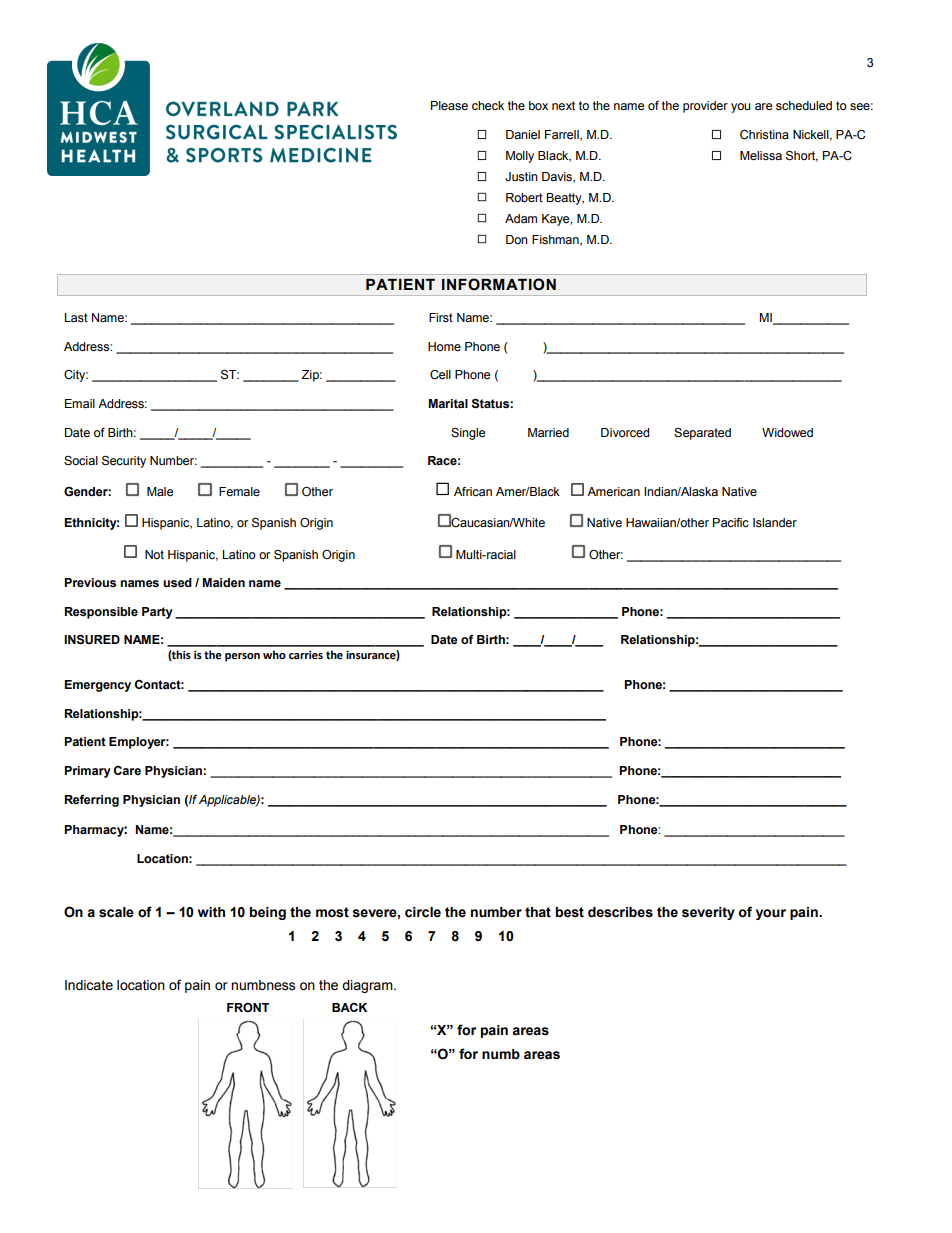 This document has height=1233, width=952. Describe the element at coordinates (708, 913) in the document. I see `severity` at that location.
